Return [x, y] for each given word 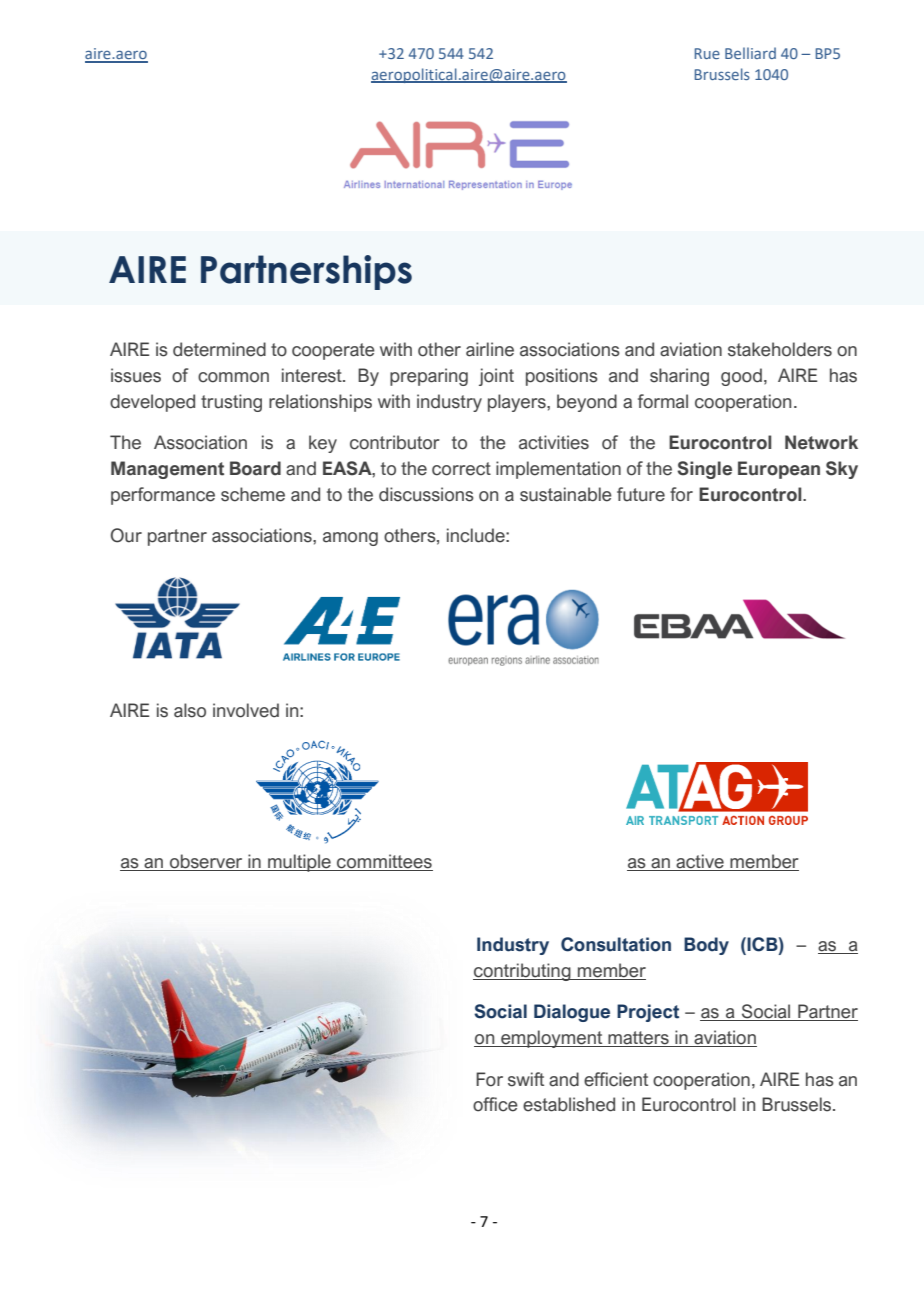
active [700, 861]
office [495, 1104]
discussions [426, 494]
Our [126, 535]
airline [490, 349]
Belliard [750, 53]
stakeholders [780, 349]
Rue [707, 53]
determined [219, 349]
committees [384, 861]
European [779, 470]
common [233, 377]
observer [206, 861]
